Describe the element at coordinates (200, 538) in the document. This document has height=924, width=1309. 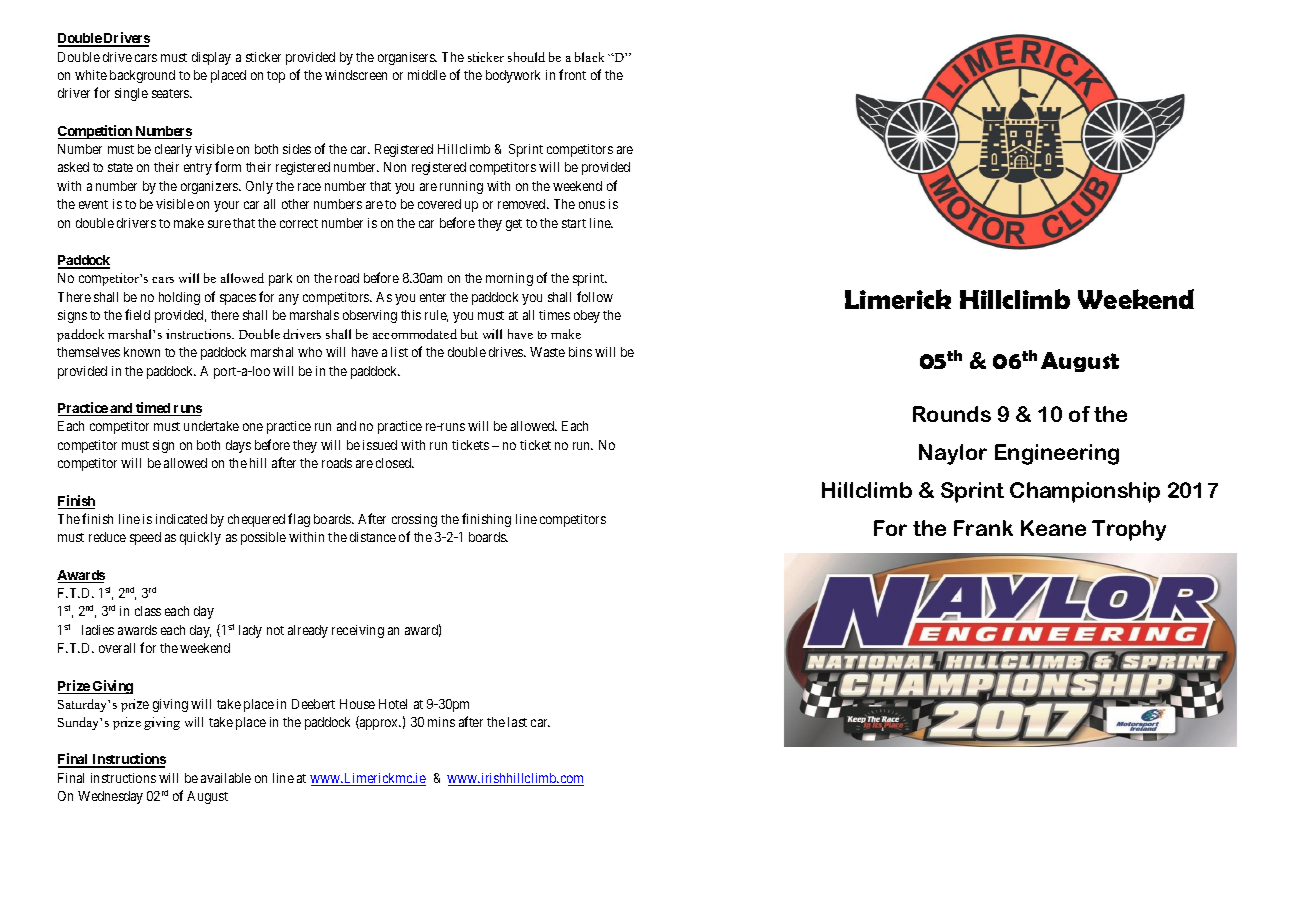
I see `quickly` at that location.
